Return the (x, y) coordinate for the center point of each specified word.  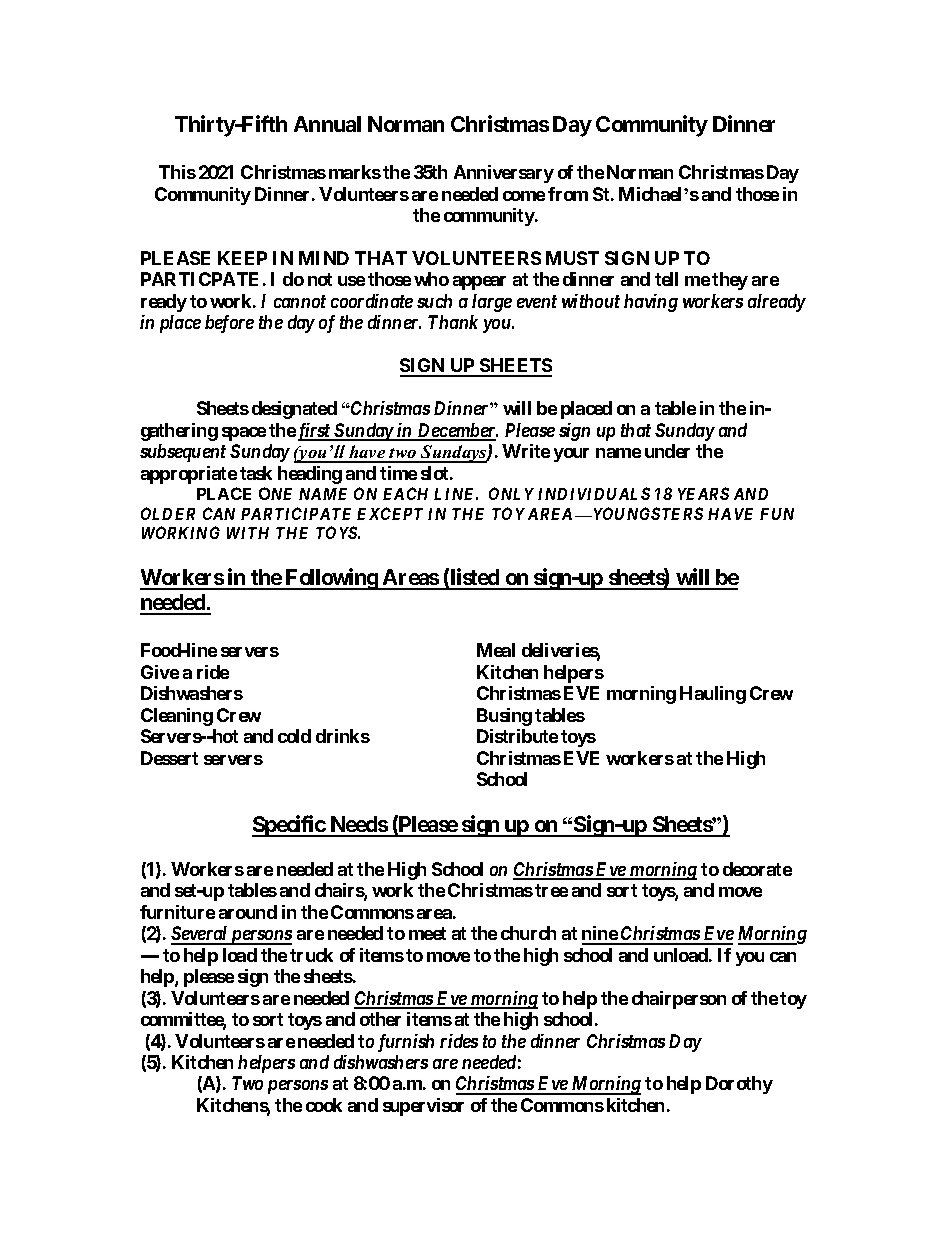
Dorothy (739, 1085)
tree (551, 890)
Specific (289, 826)
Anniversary (504, 174)
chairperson (679, 1000)
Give (160, 672)
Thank (453, 322)
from (568, 194)
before (229, 324)
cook (324, 1105)
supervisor (423, 1107)
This (177, 172)
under (667, 451)
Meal (496, 650)
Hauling (713, 695)
